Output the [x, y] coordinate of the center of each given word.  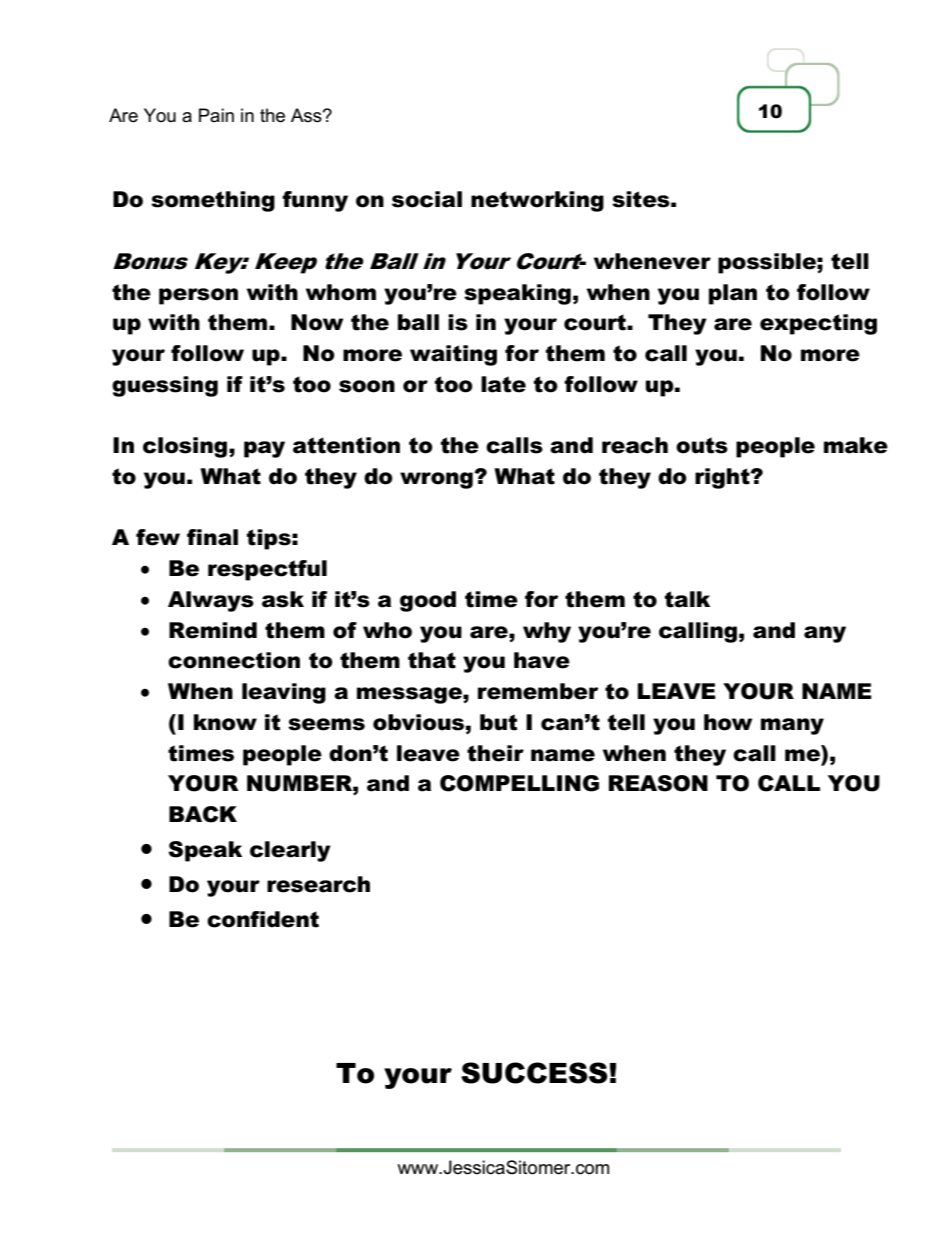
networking [537, 201]
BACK [203, 814]
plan [733, 294]
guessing [165, 386]
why [547, 632]
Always [211, 601]
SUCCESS [534, 1073]
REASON [658, 783]
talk [687, 599]
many [792, 726]
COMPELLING [519, 783]
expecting [818, 324]
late [503, 384]
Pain [216, 115]
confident [263, 919]
